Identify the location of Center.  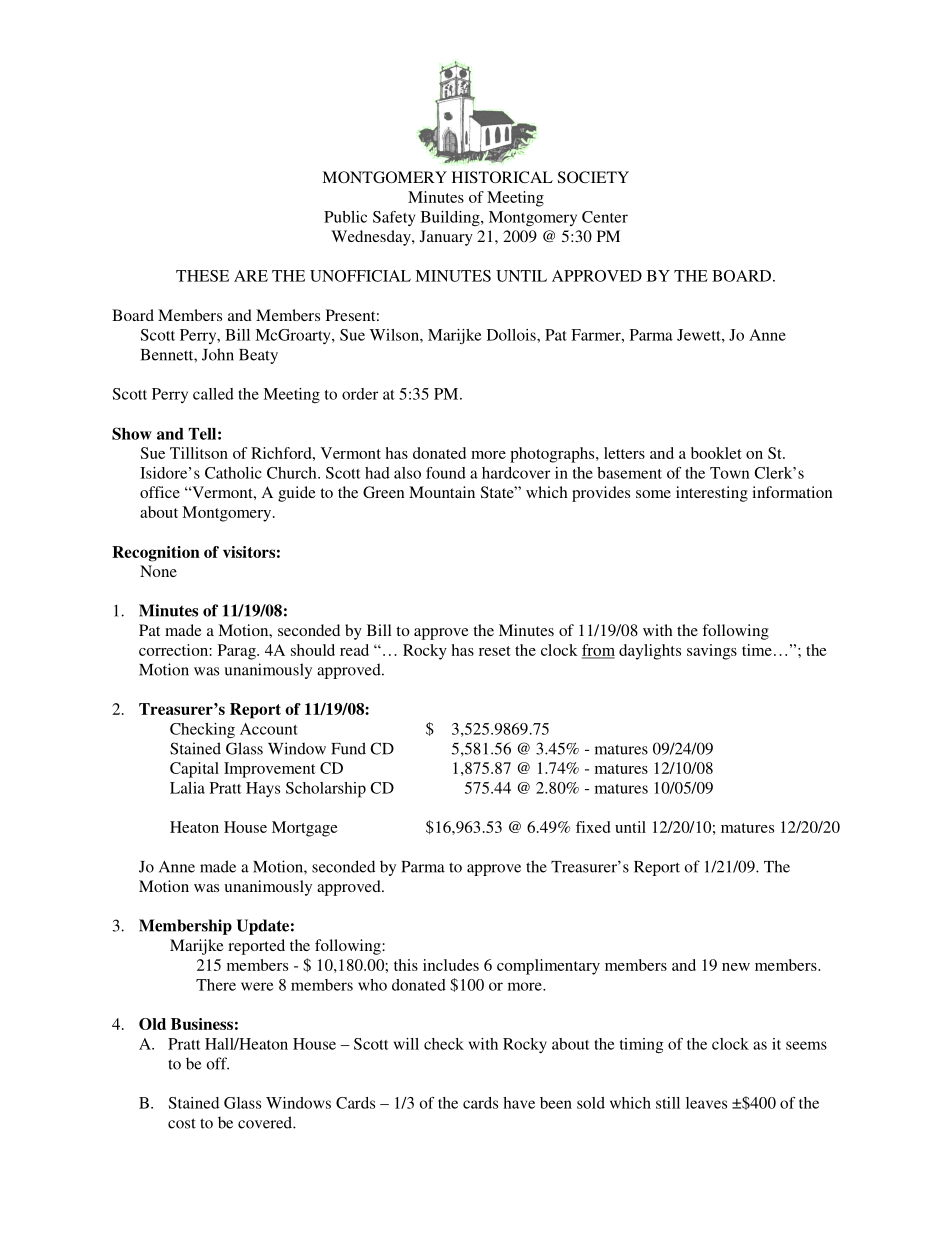
(605, 217).
